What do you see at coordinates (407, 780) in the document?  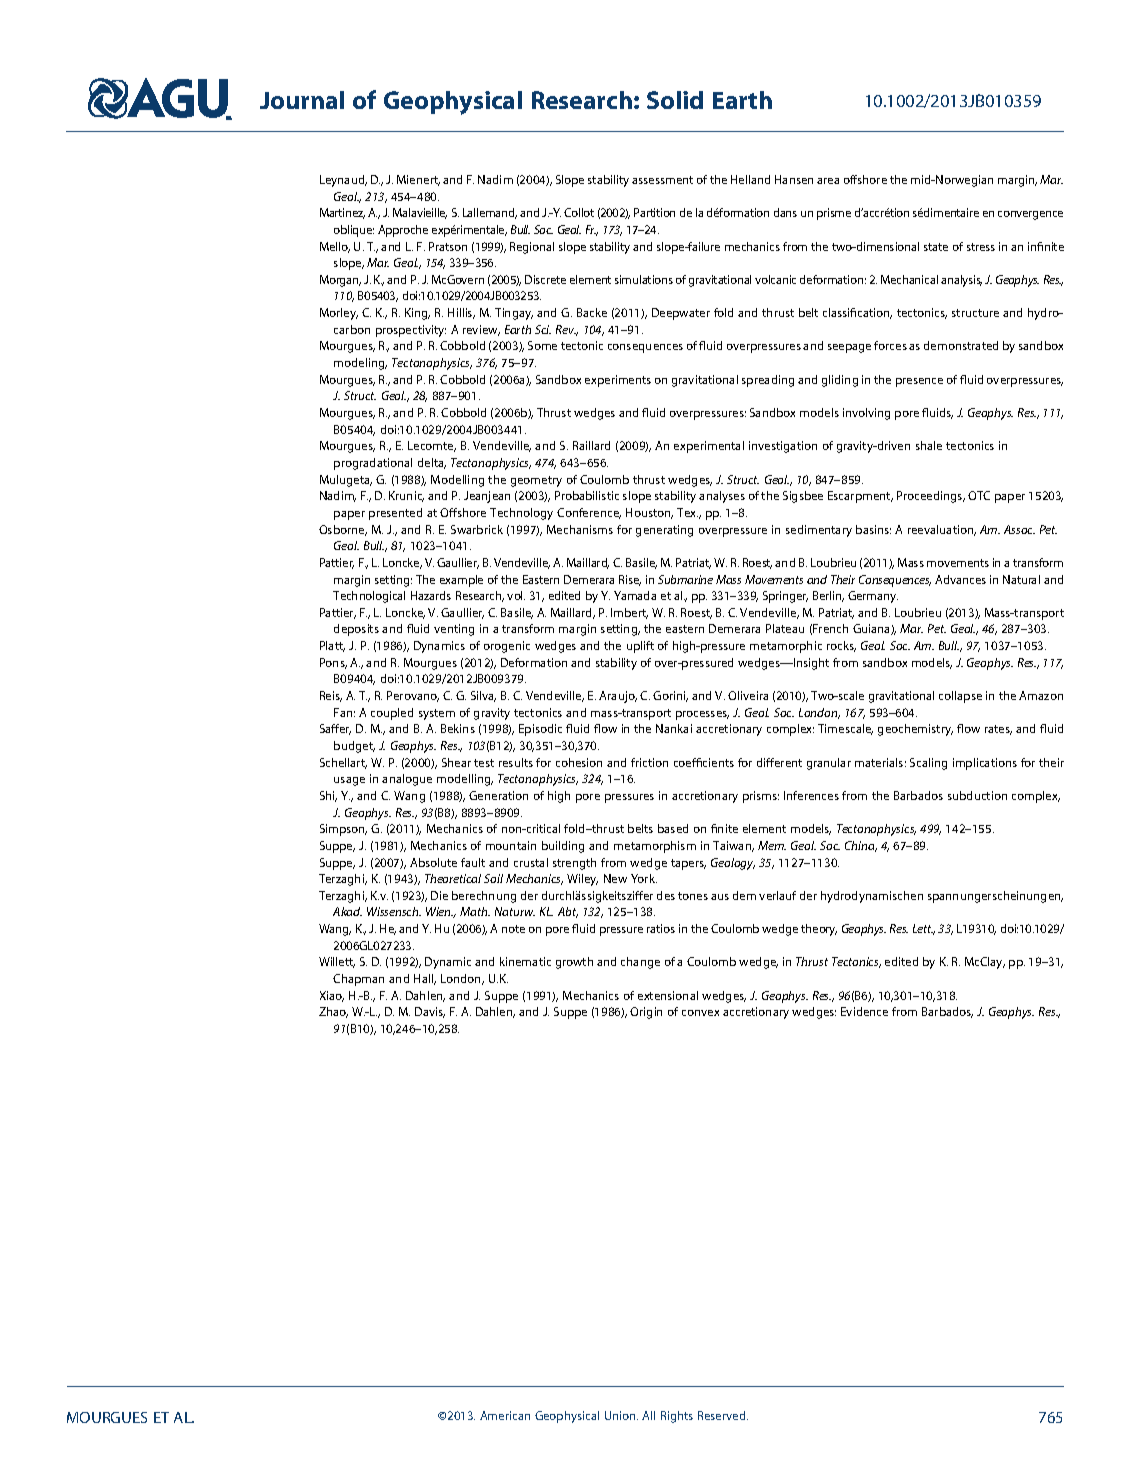 I see `analogue` at bounding box center [407, 780].
